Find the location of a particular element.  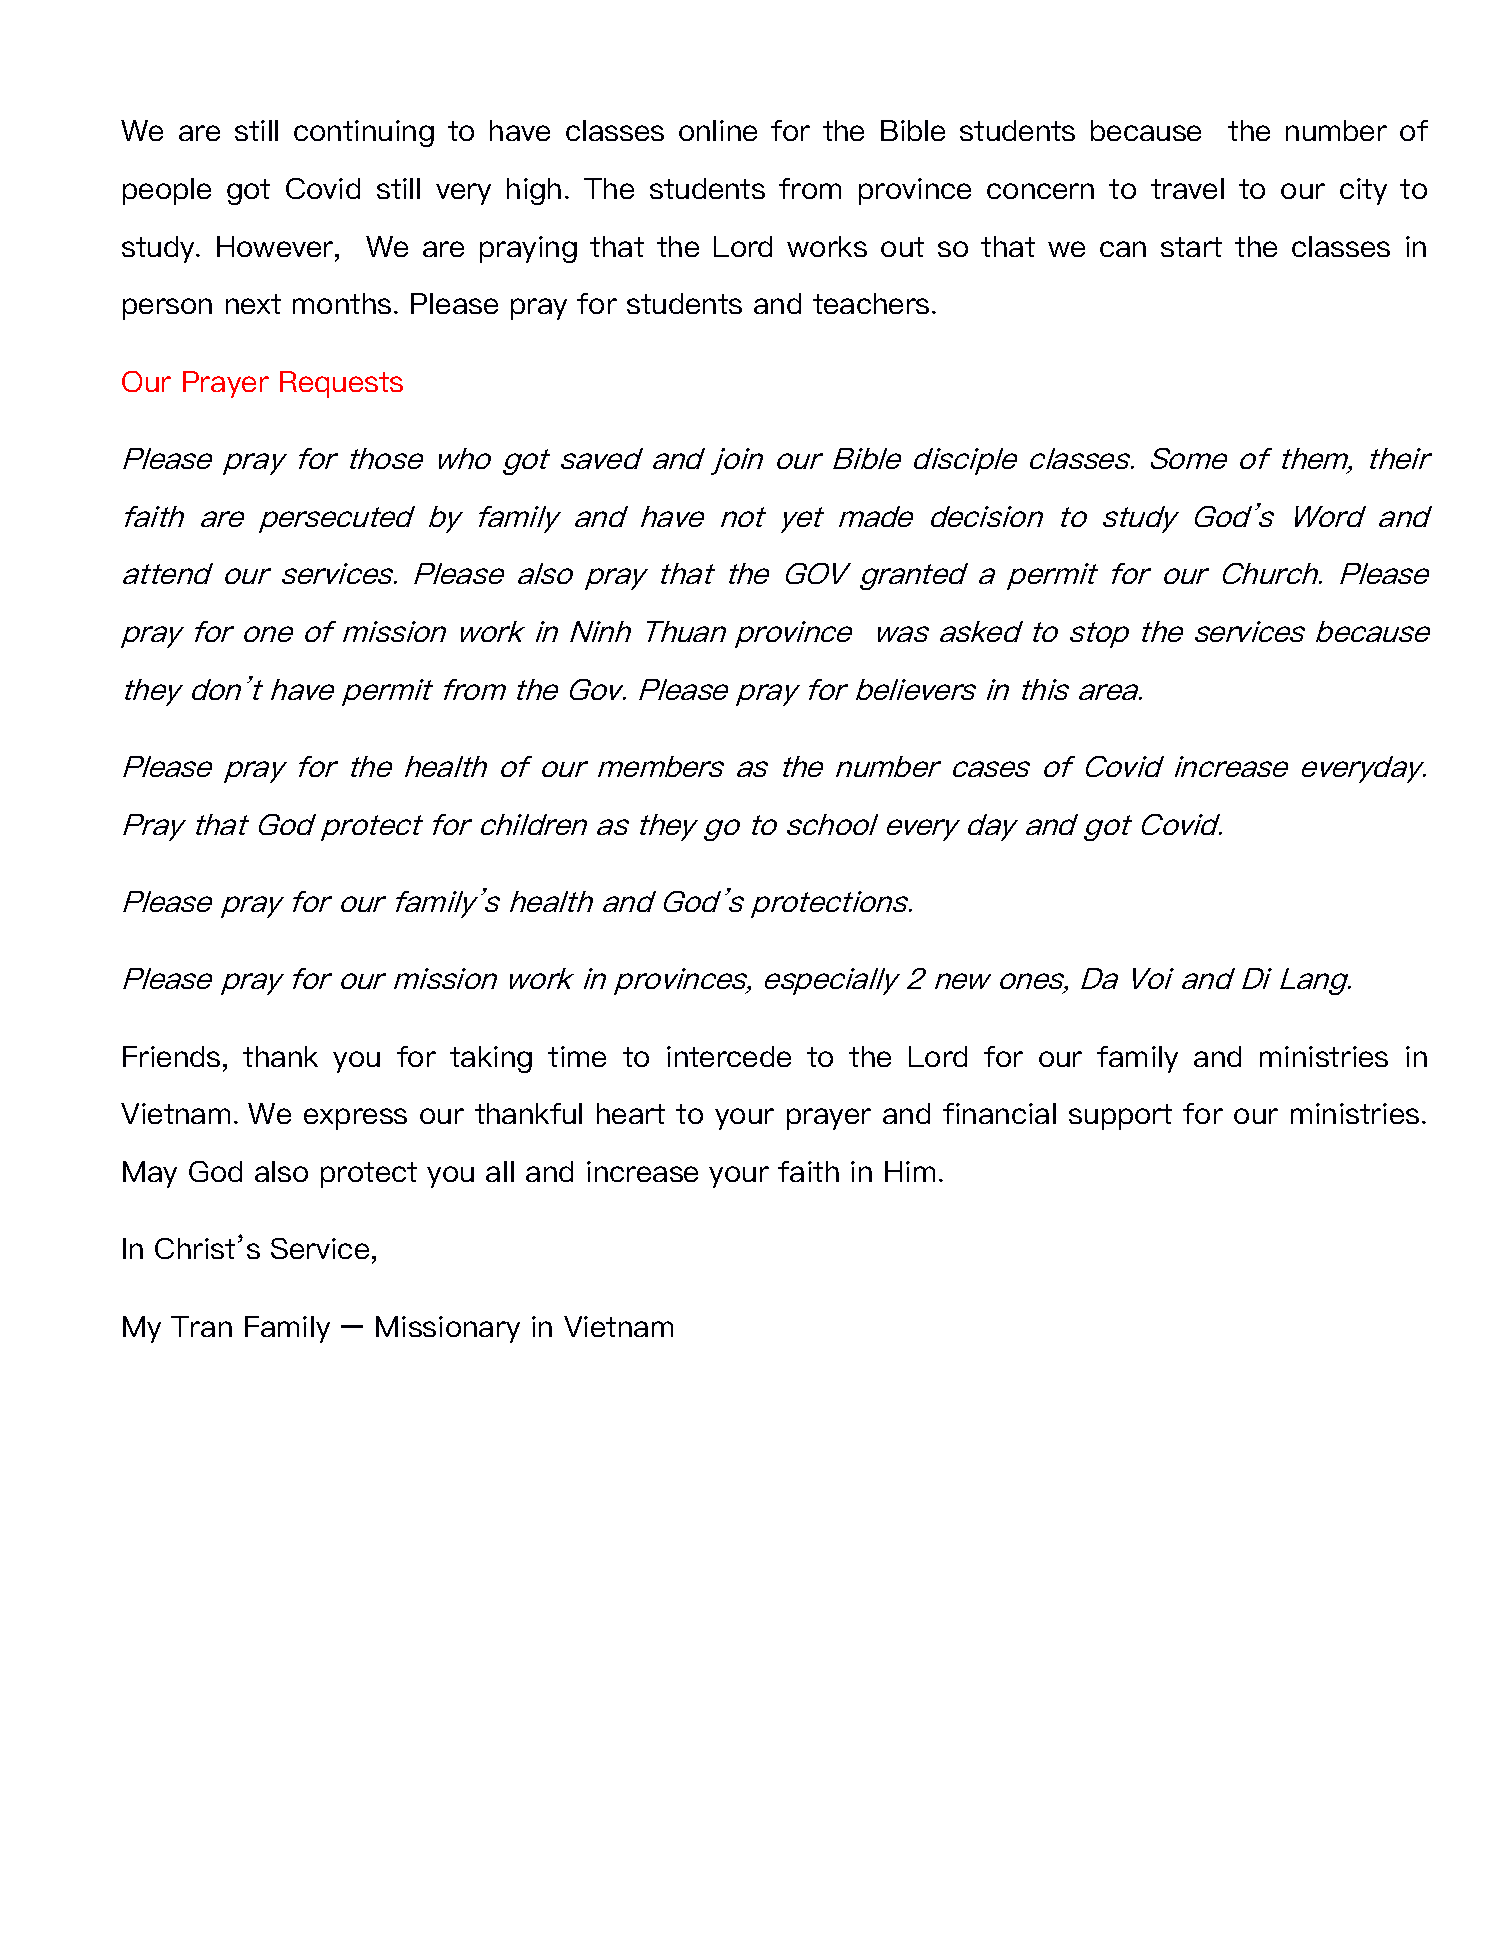

support is located at coordinates (1120, 1117).
